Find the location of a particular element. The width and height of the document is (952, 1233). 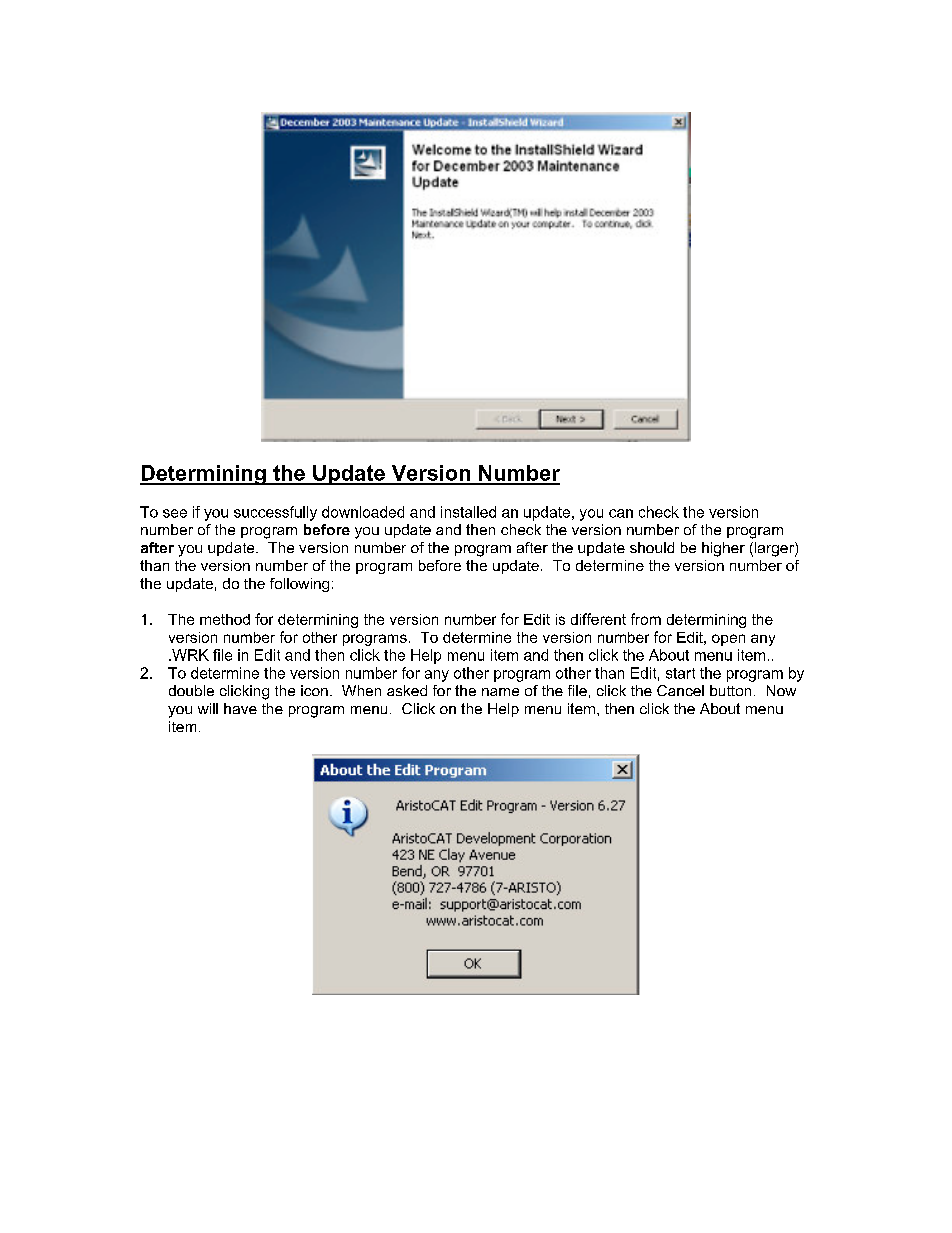

should is located at coordinates (652, 547).
